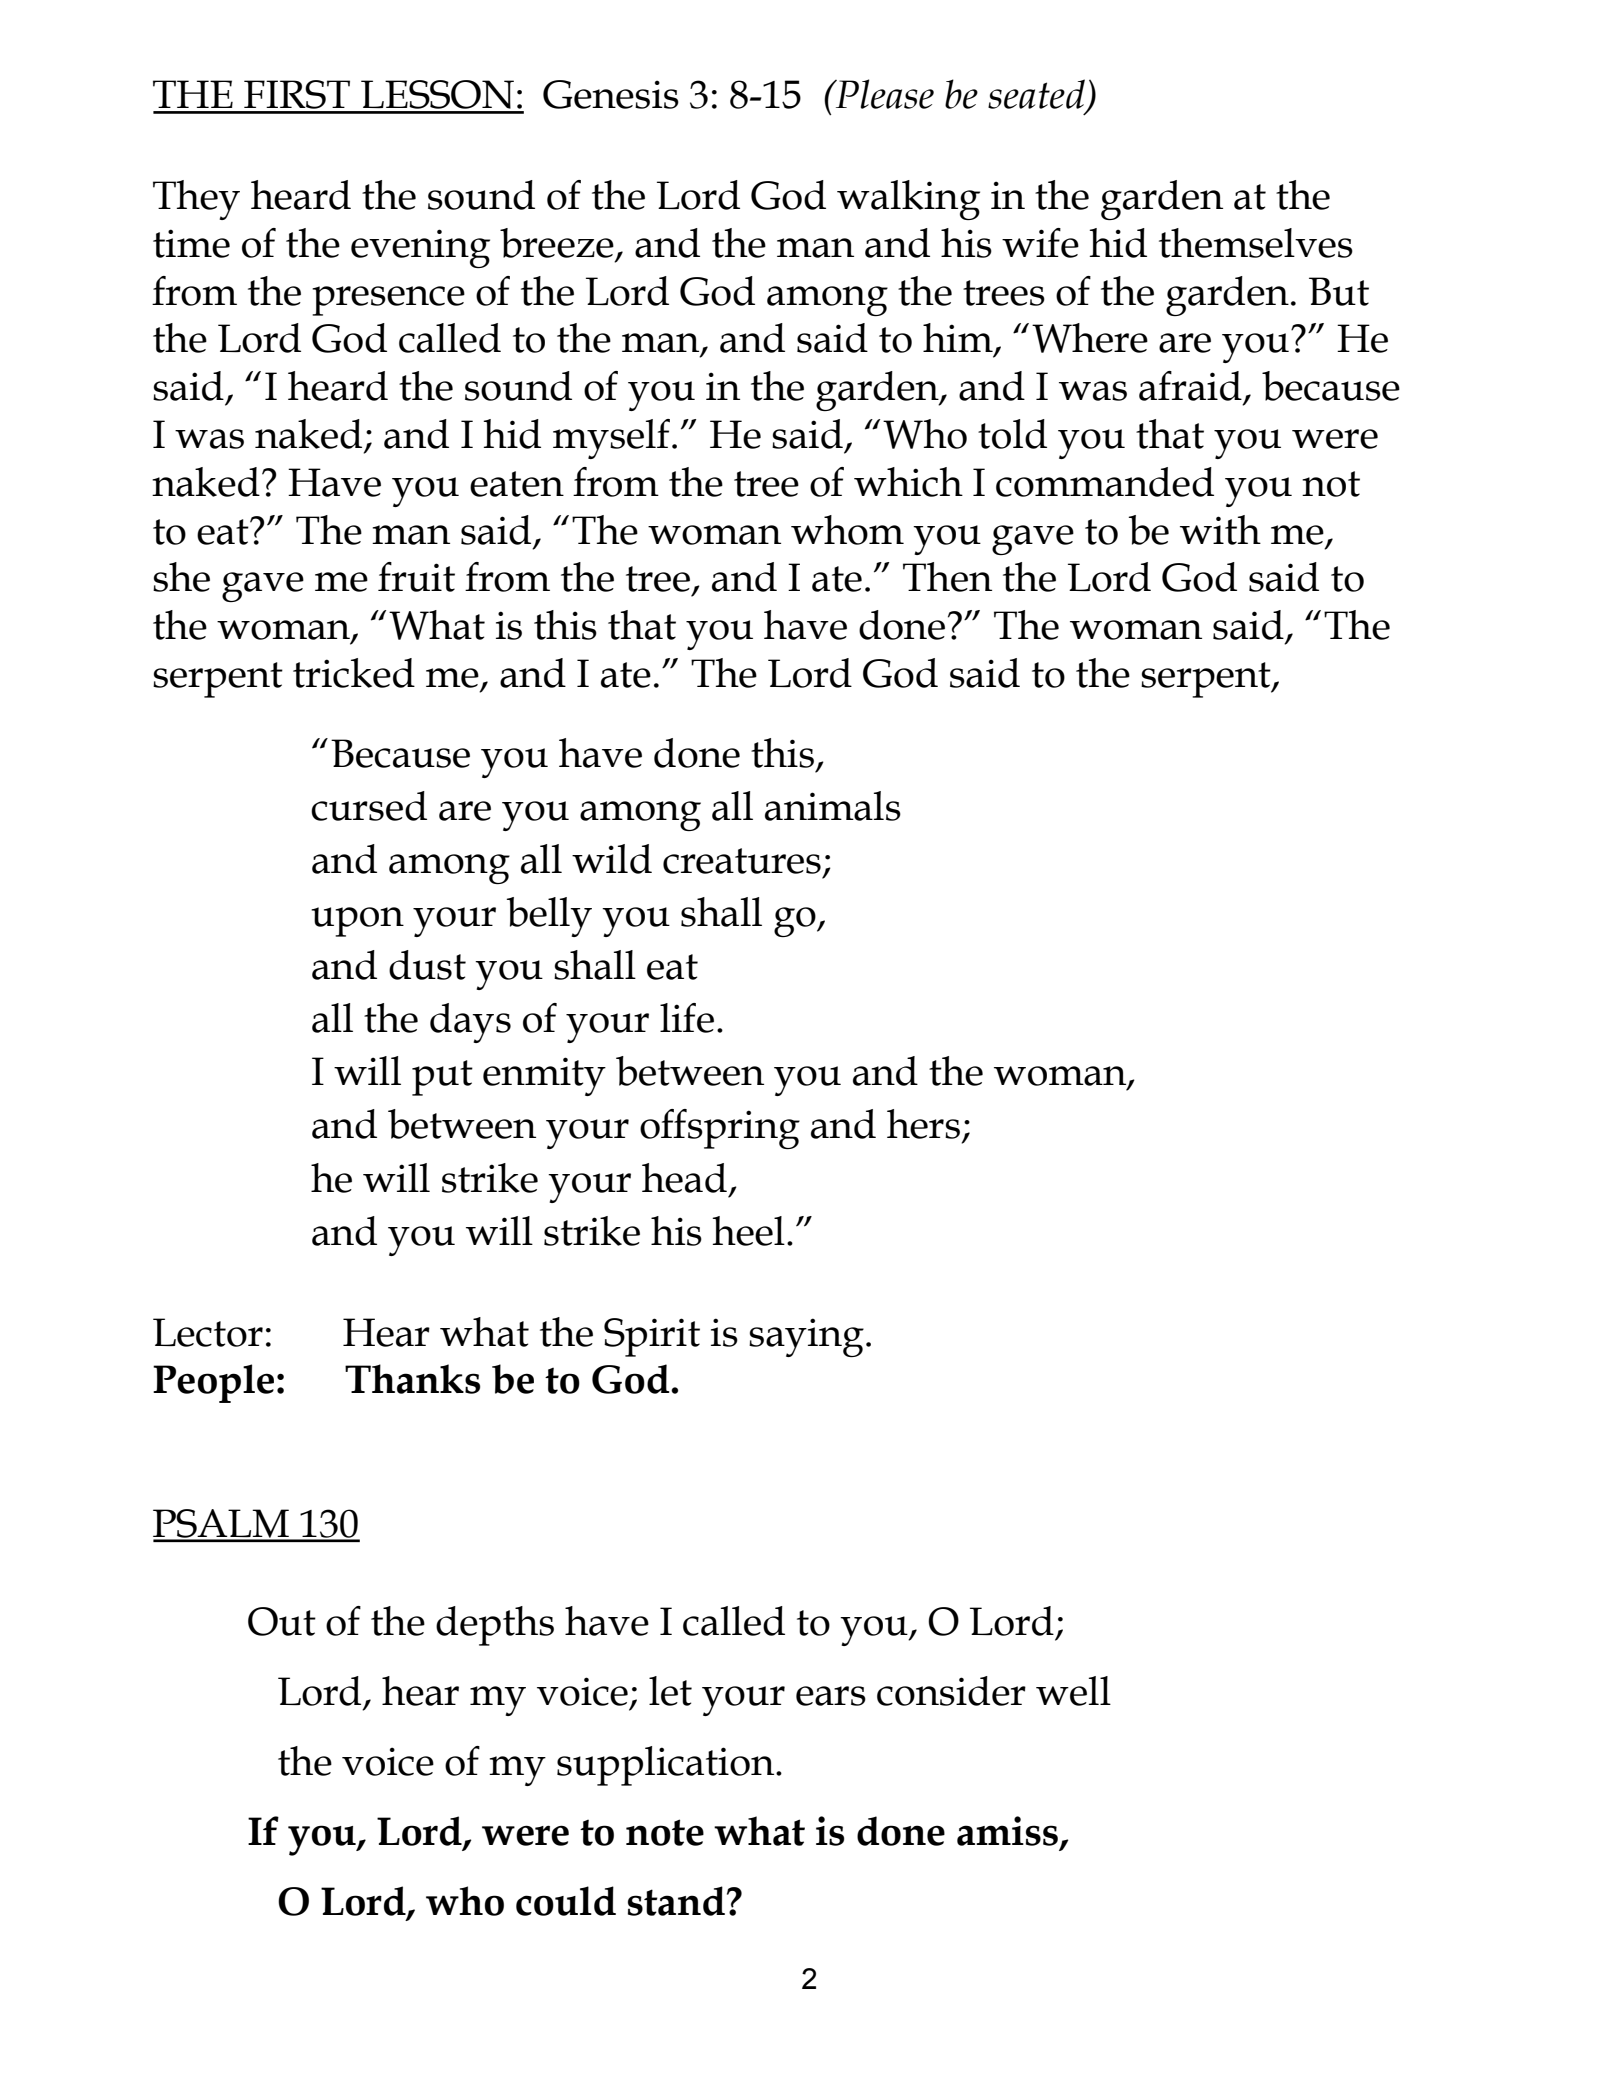  Describe the element at coordinates (1256, 243) in the screenshot. I see `themselves` at that location.
